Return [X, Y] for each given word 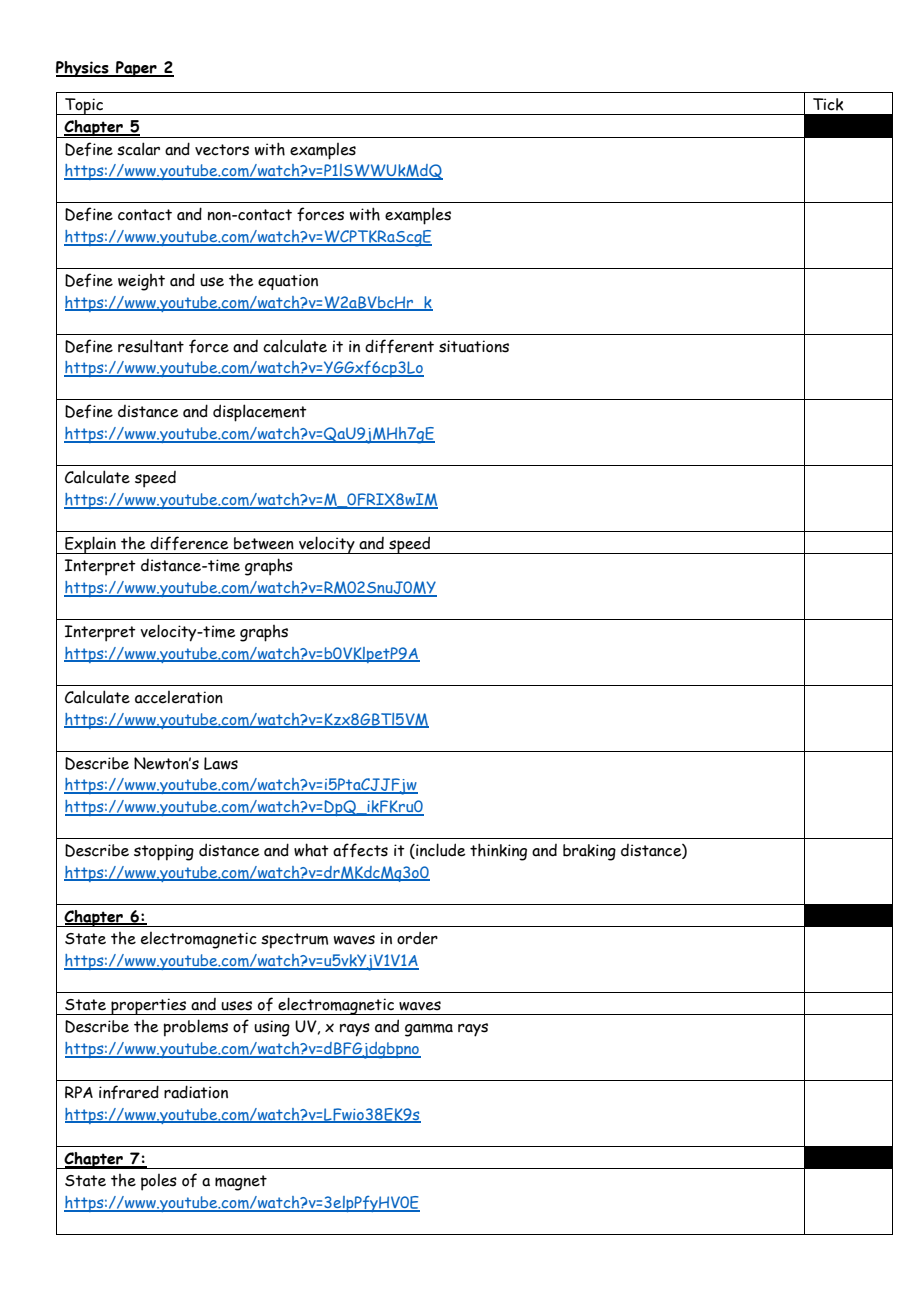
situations [474, 346]
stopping [164, 852]
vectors [222, 150]
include [440, 851]
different [399, 346]
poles [159, 1182]
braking [589, 852]
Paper [136, 69]
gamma [429, 1030]
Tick [828, 104]
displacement [260, 413]
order [417, 938]
